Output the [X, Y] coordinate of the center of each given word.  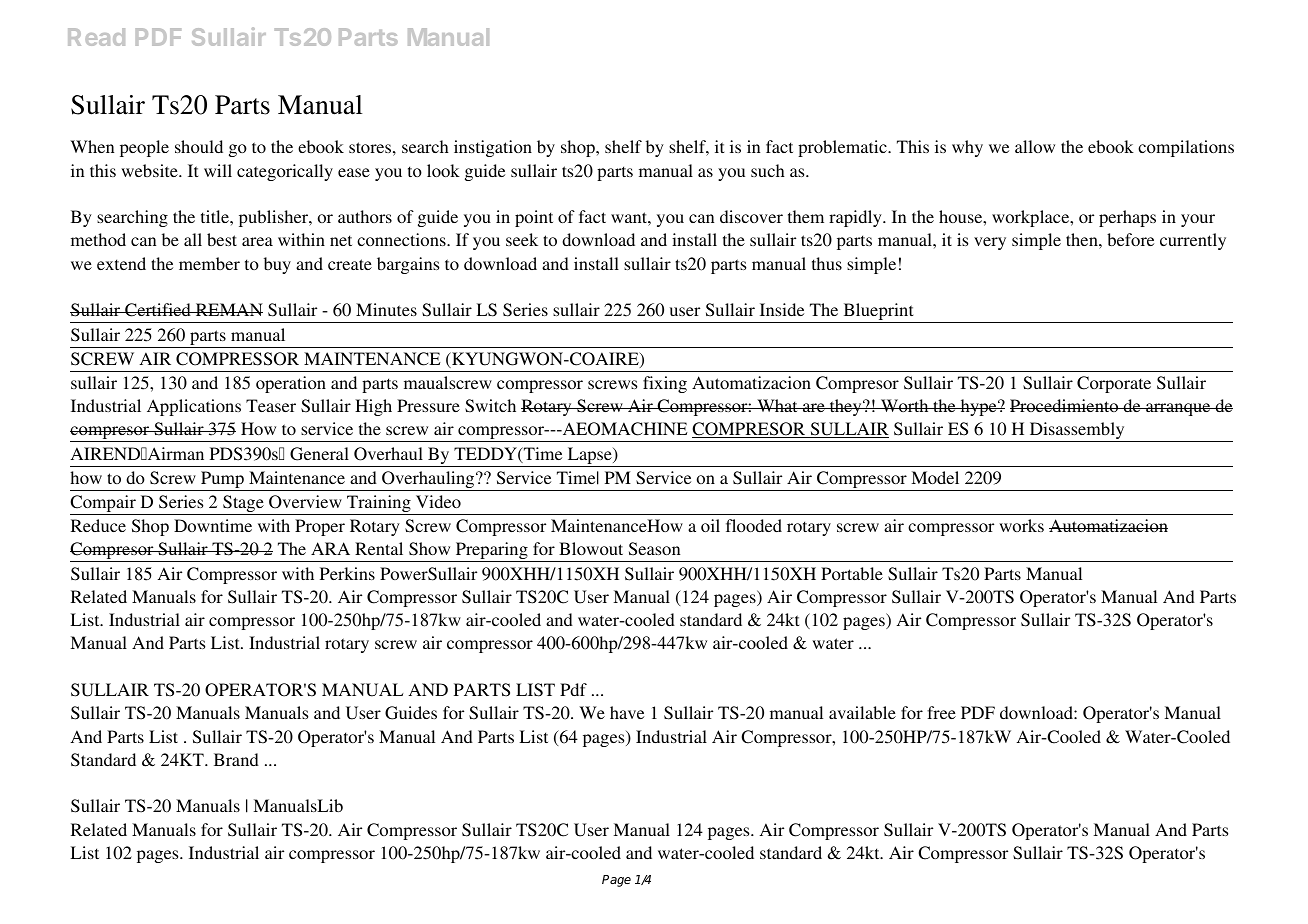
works [1021, 525]
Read [96, 37]
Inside [782, 309]
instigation [493, 148]
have [627, 712]
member [209, 263]
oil [710, 525]
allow [1035, 146]
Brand [236, 759]
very [990, 243]
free [941, 712]
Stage [243, 505]
